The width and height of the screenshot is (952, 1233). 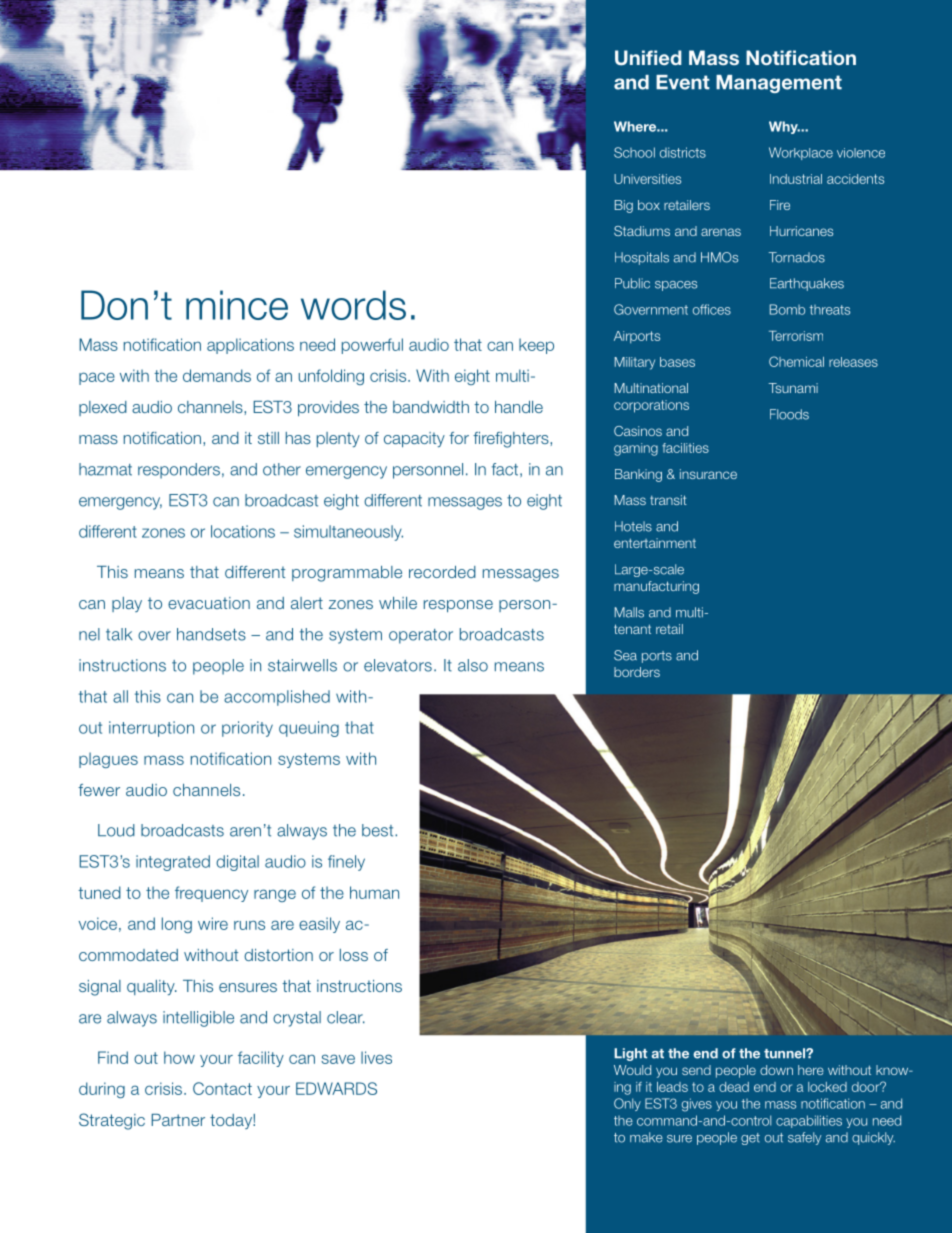 I want to click on for, so click(x=459, y=438).
